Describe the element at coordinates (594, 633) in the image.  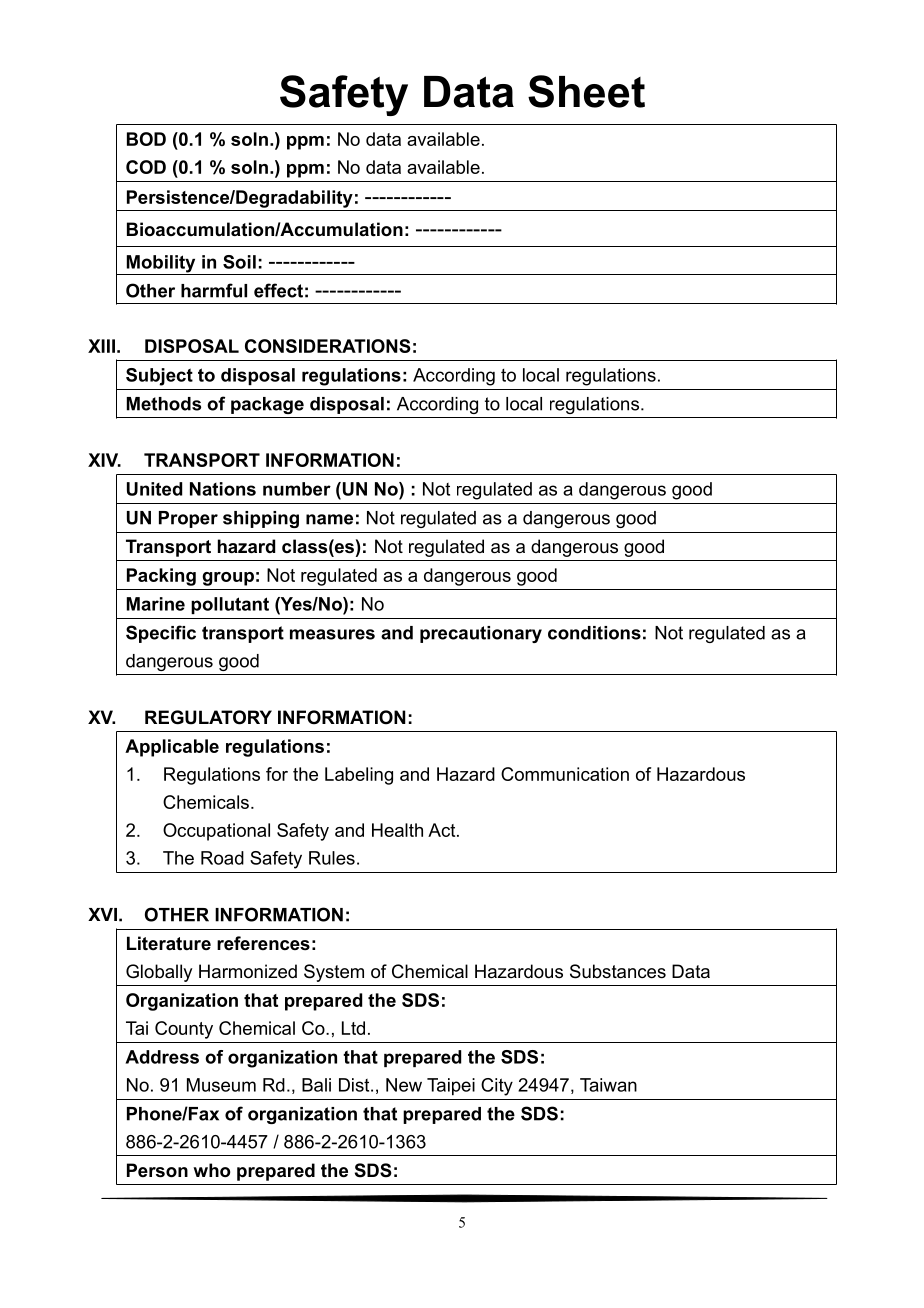
I see `conditions` at that location.
